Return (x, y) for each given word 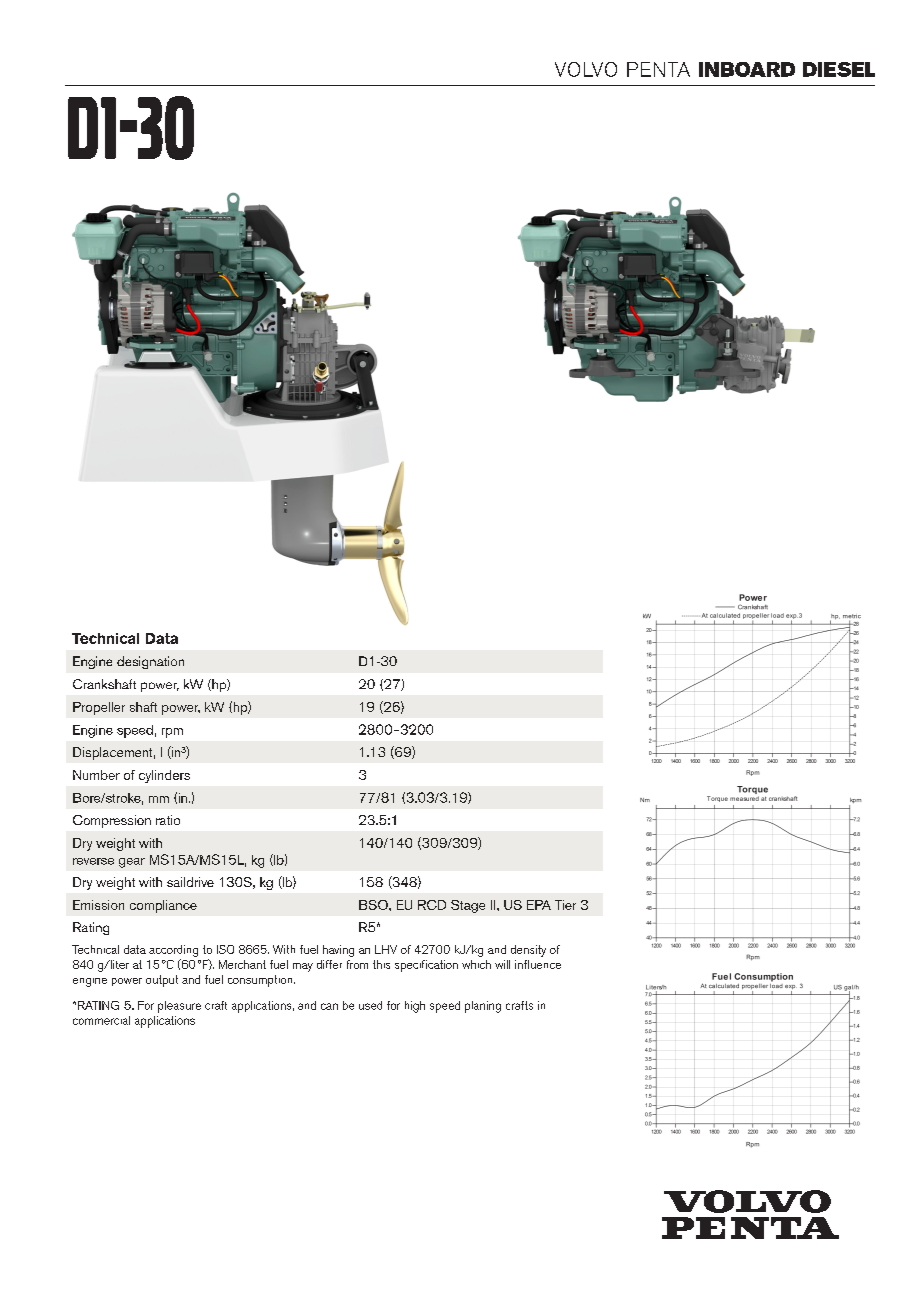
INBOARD (747, 69)
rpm (172, 733)
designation (150, 662)
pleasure (179, 1007)
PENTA (658, 69)
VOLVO (586, 69)
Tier (565, 905)
